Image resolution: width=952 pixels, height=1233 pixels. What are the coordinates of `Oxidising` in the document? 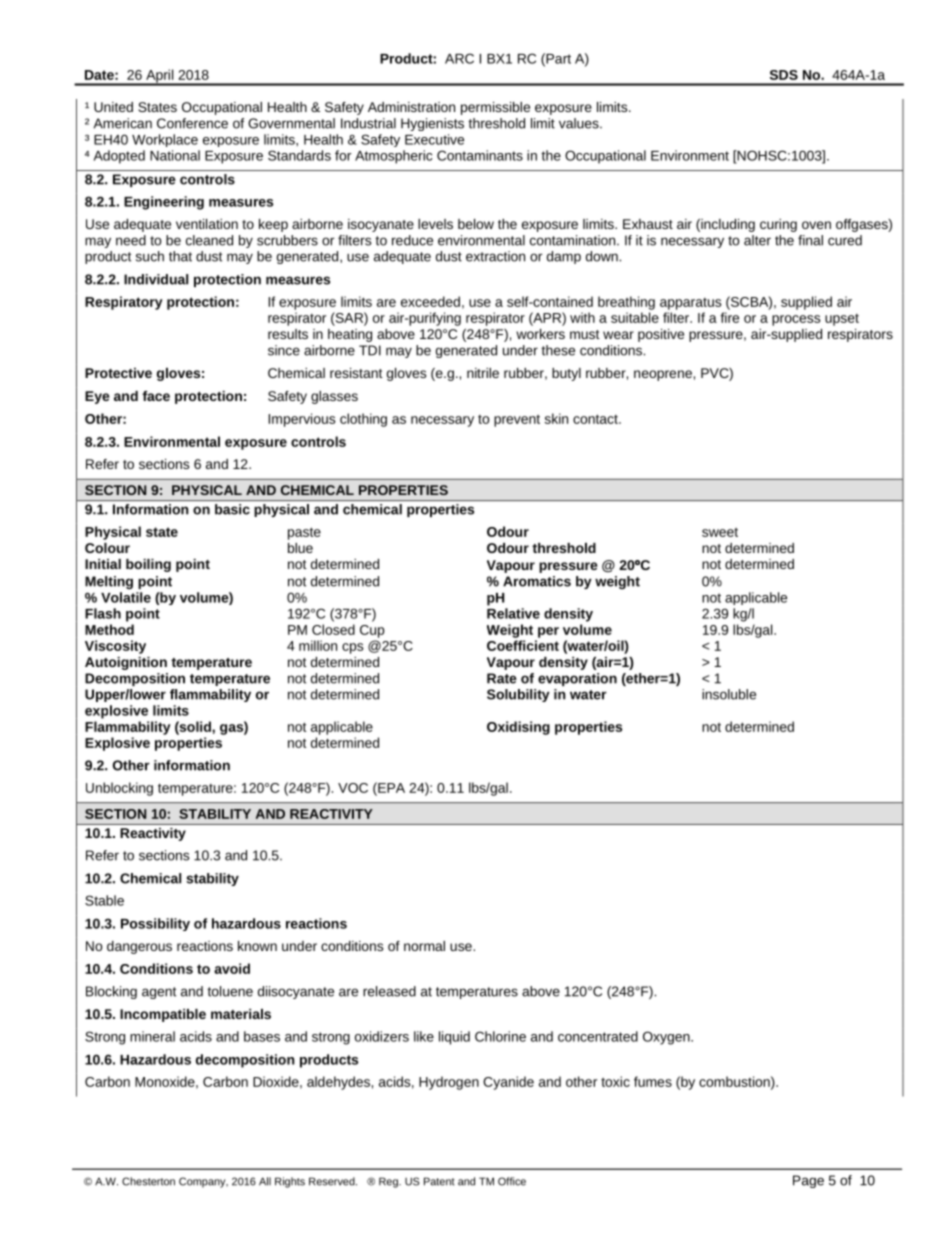 It's located at (518, 728).
